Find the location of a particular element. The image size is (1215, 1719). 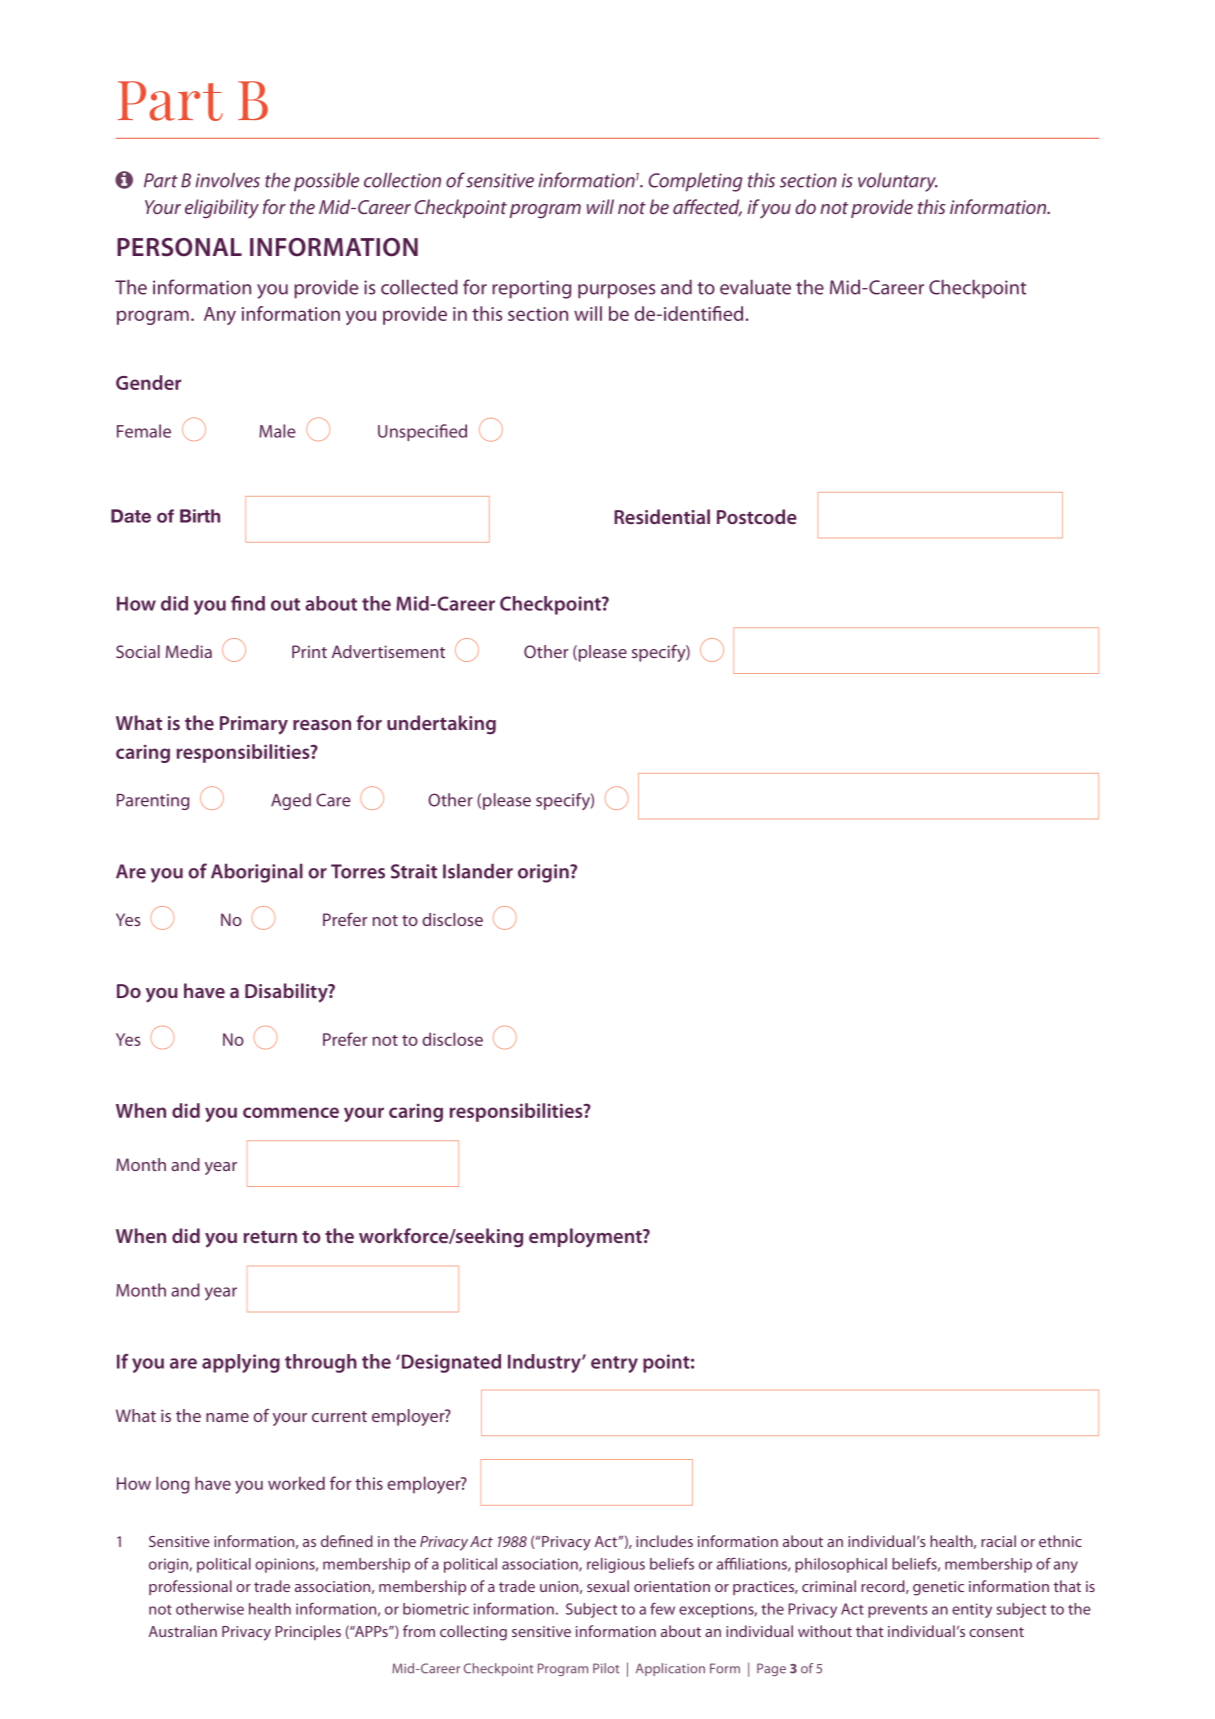

entity is located at coordinates (972, 1610).
